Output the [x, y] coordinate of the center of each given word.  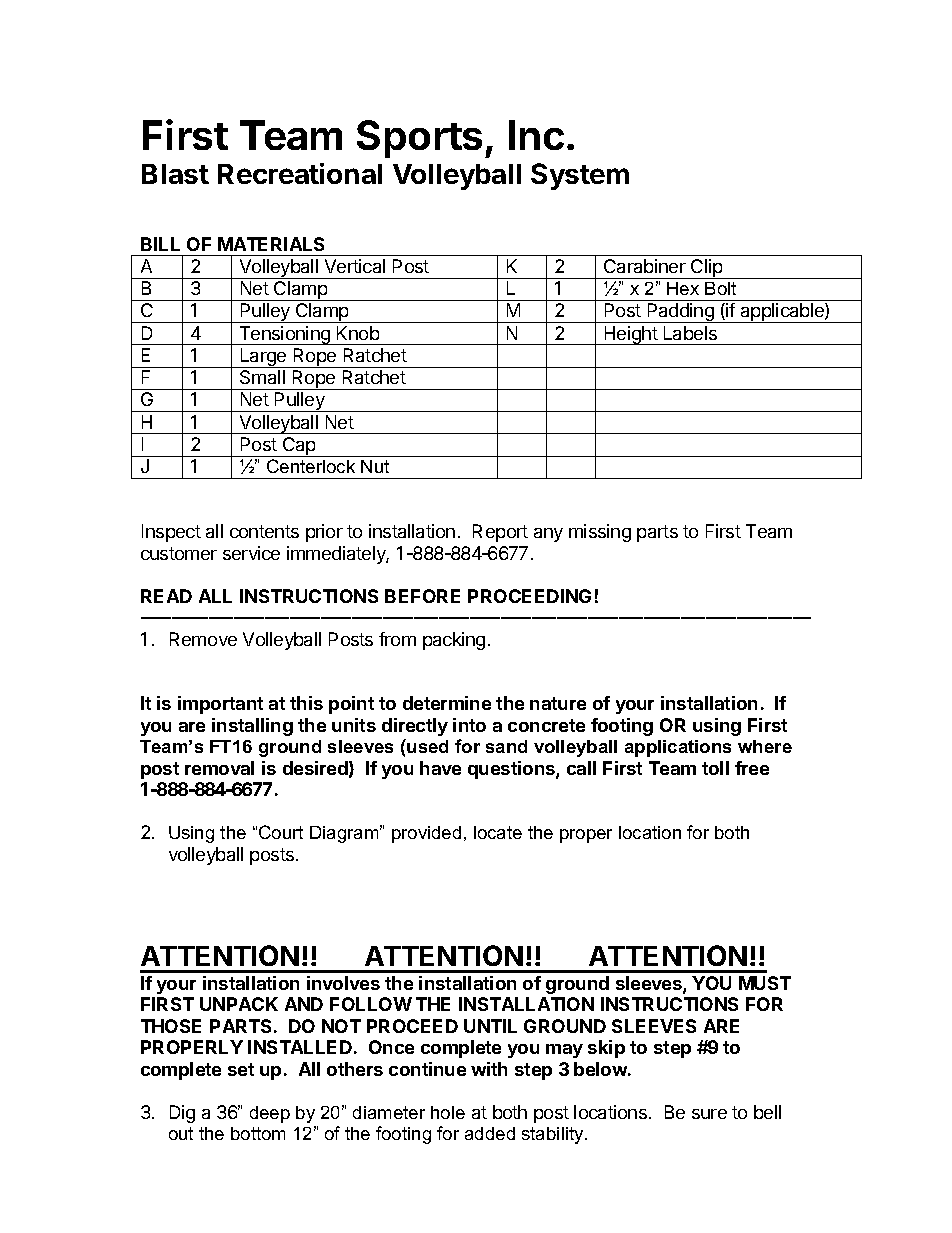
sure [709, 1114]
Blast [175, 174]
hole [448, 1112]
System [580, 176]
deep [270, 1114]
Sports [419, 139]
